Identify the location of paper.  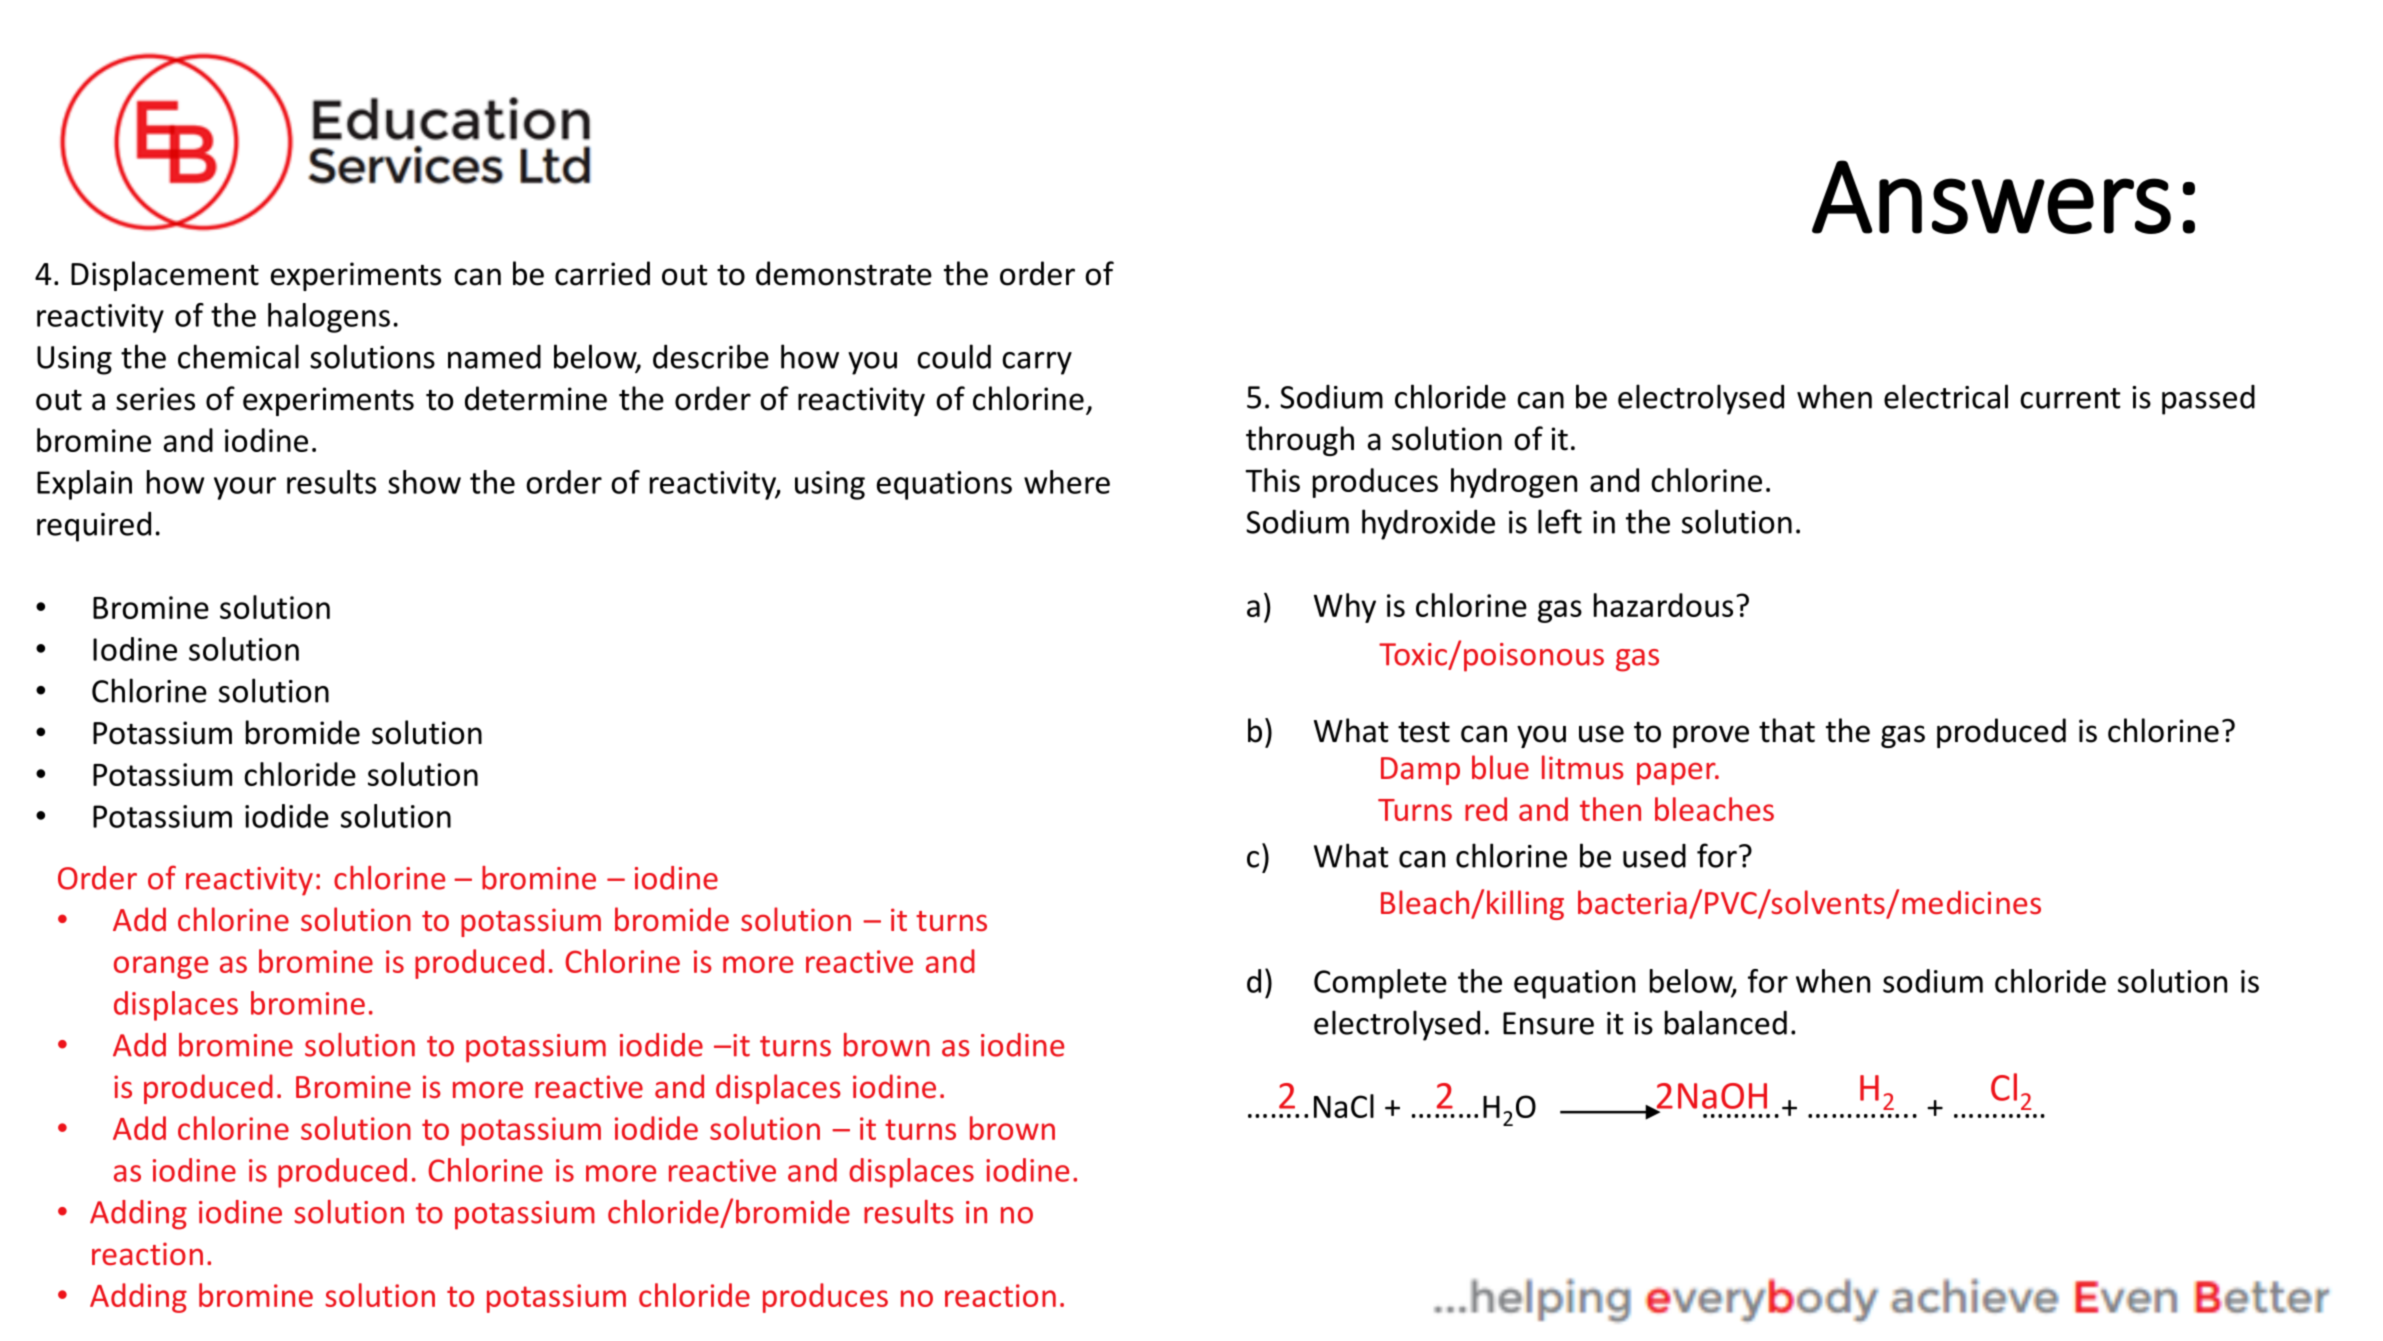
(1677, 773).
